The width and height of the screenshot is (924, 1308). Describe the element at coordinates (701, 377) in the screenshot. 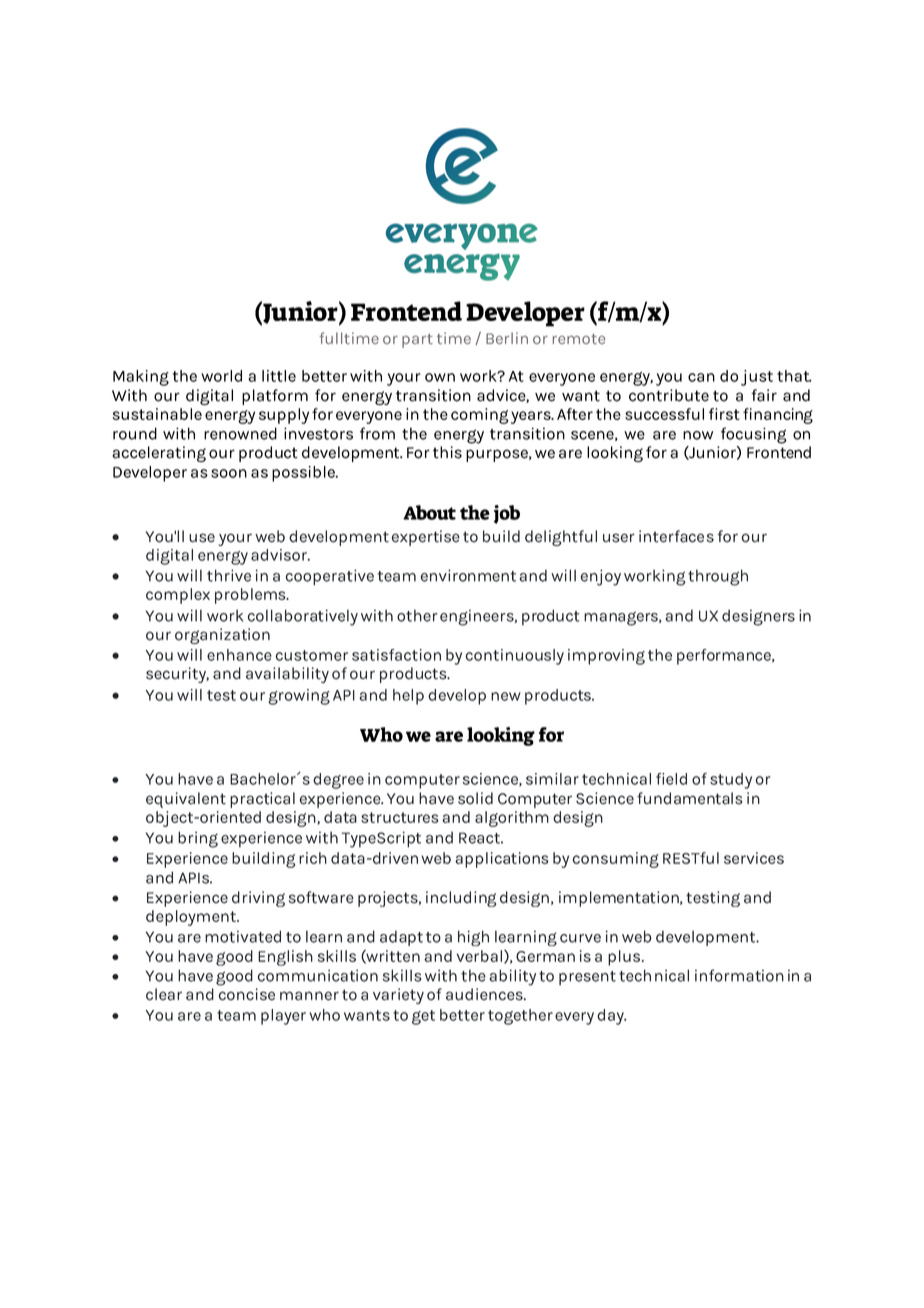

I see `can` at that location.
